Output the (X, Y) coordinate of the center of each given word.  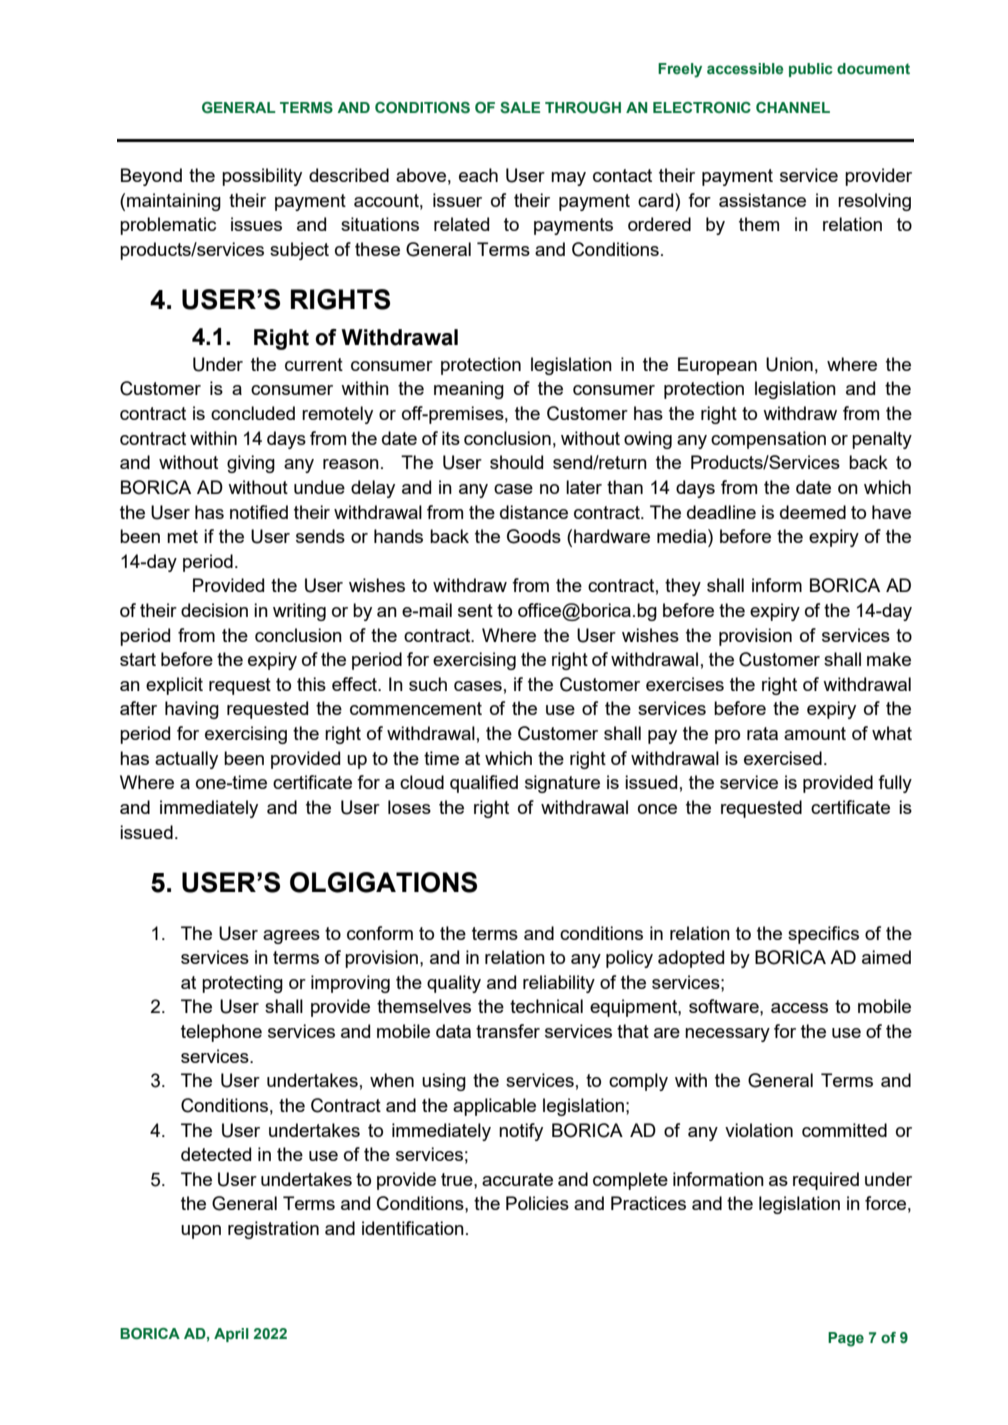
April (231, 1335)
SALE (520, 107)
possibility (262, 177)
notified (259, 512)
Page (846, 1339)
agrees (291, 937)
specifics (823, 935)
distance (534, 512)
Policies (537, 1203)
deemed (813, 512)
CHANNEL (793, 107)
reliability (559, 984)
